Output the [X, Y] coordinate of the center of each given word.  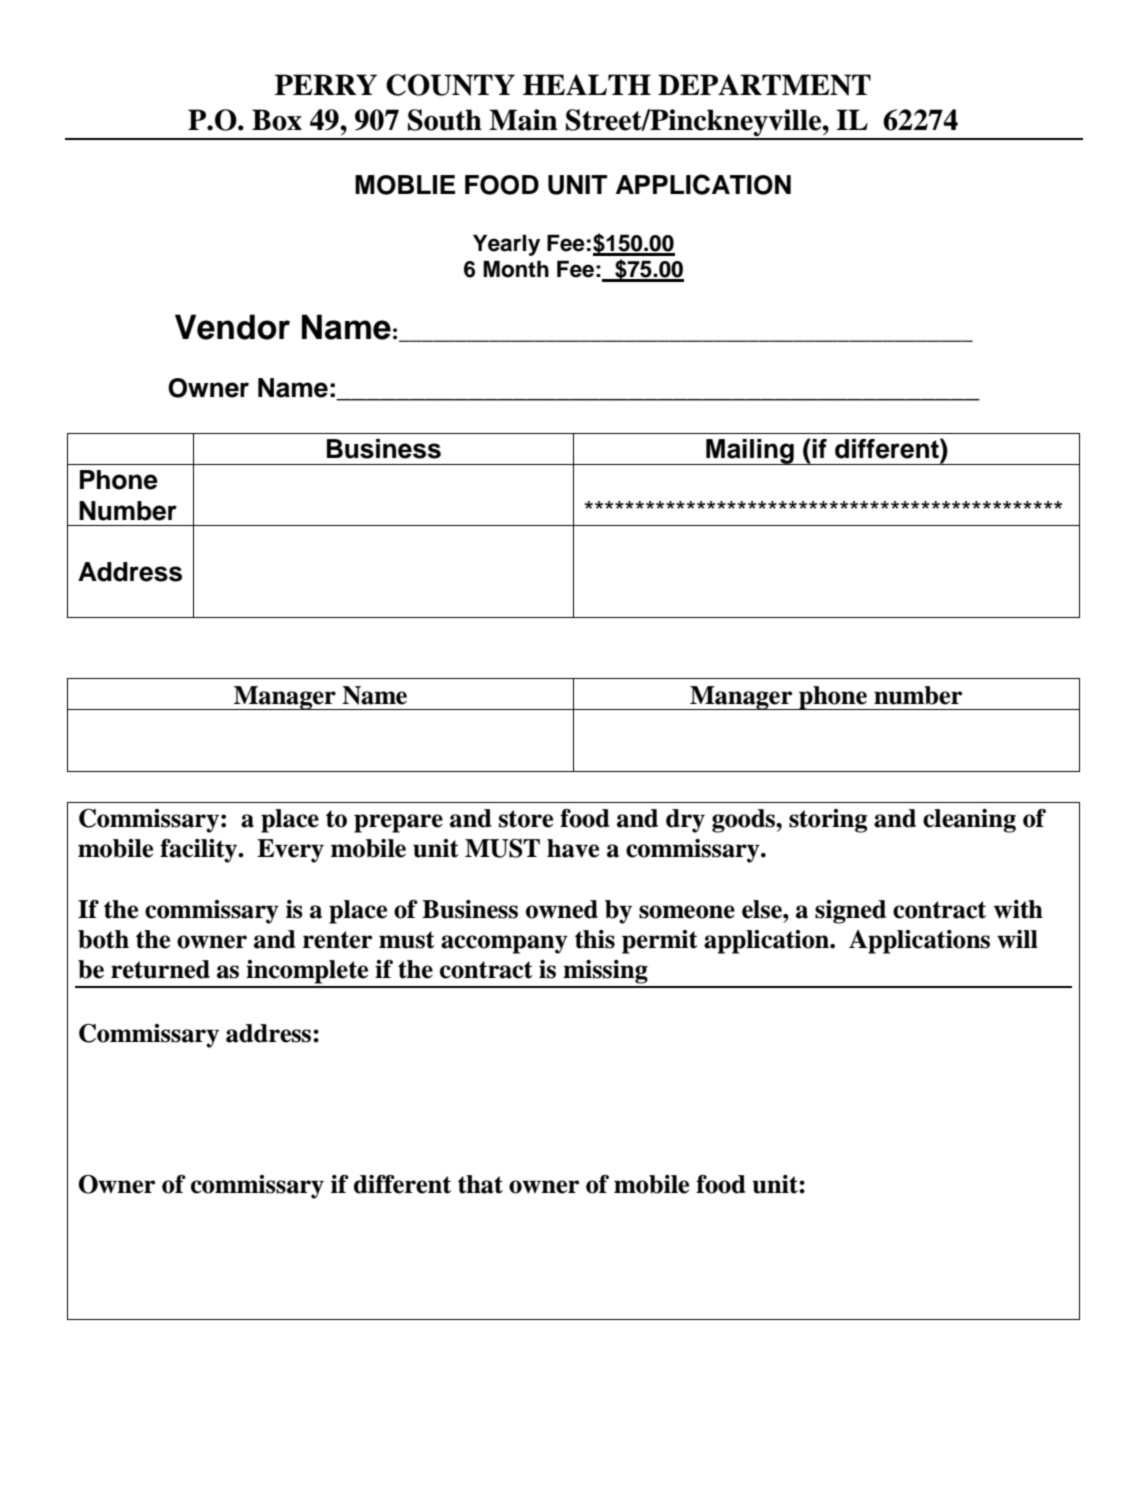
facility [200, 851]
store [526, 819]
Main [523, 120]
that [480, 1184]
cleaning [969, 821]
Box [277, 120]
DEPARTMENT [764, 85]
